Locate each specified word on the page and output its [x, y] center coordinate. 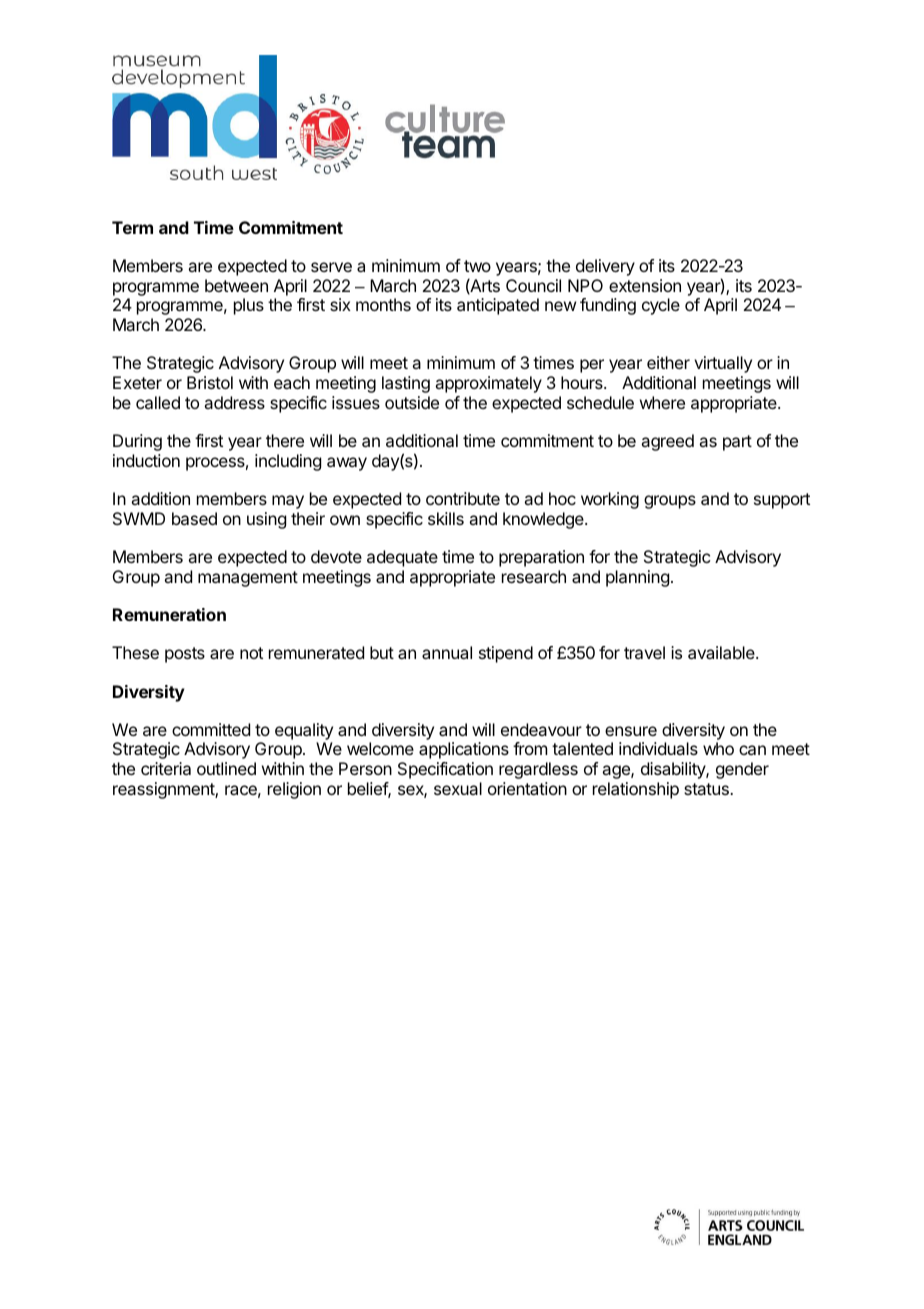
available [722, 652]
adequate [402, 558]
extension [645, 285]
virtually [723, 364]
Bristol [210, 382]
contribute [463, 498]
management [248, 579]
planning [637, 578]
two [477, 266]
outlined [226, 768]
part [737, 443]
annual [447, 652]
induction [146, 460]
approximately [488, 384]
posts [185, 655]
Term [132, 227]
